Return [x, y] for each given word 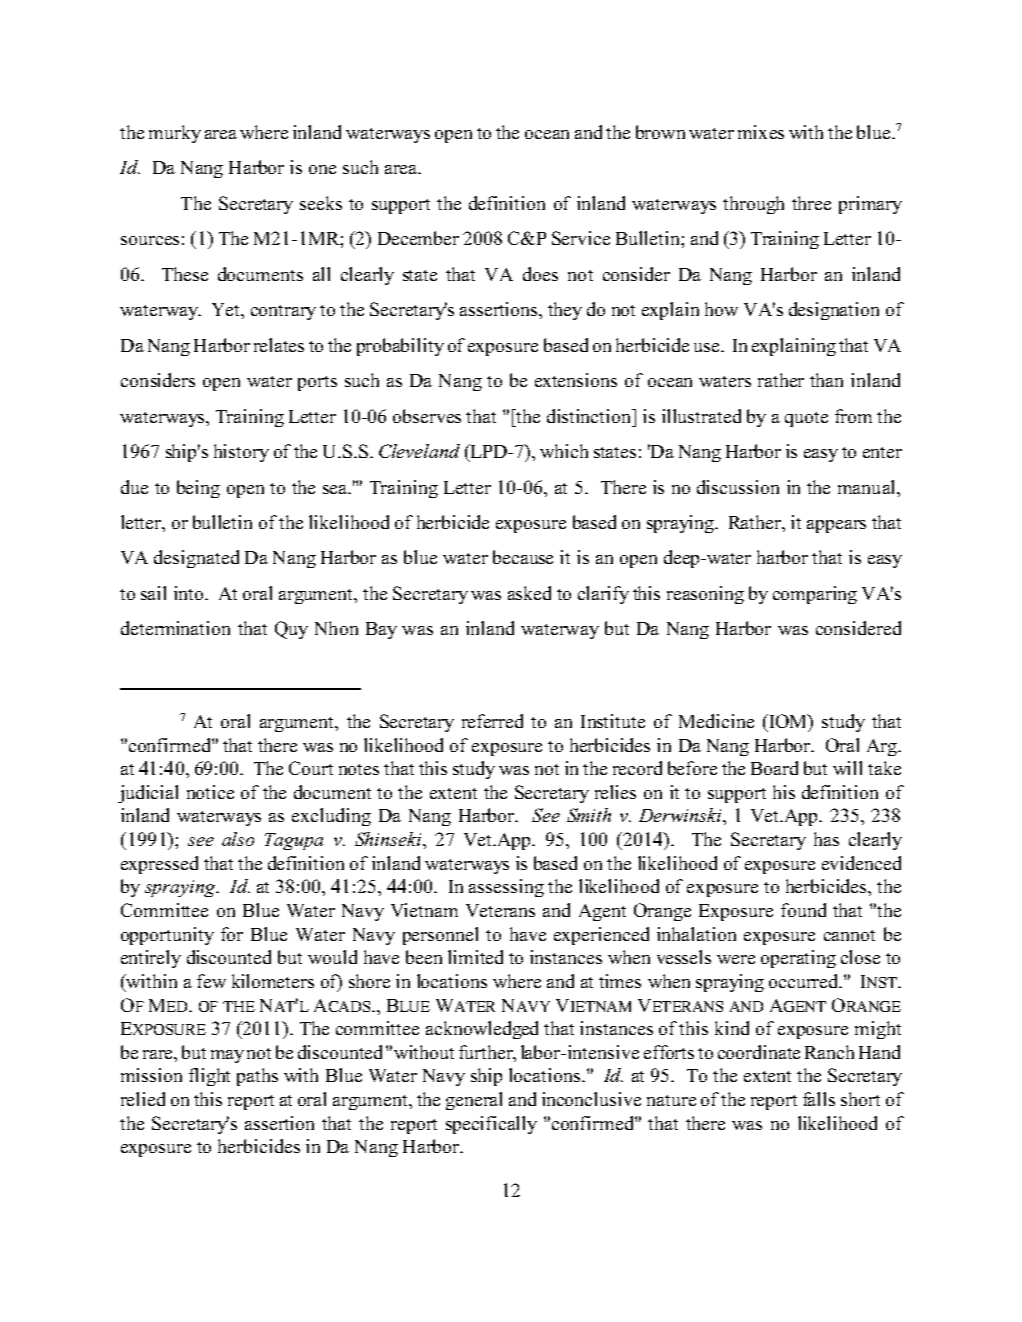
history [241, 453]
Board [774, 768]
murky [175, 134]
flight [209, 1077]
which [564, 451]
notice [210, 792]
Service [581, 238]
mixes [761, 132]
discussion [738, 487]
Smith [589, 815]
